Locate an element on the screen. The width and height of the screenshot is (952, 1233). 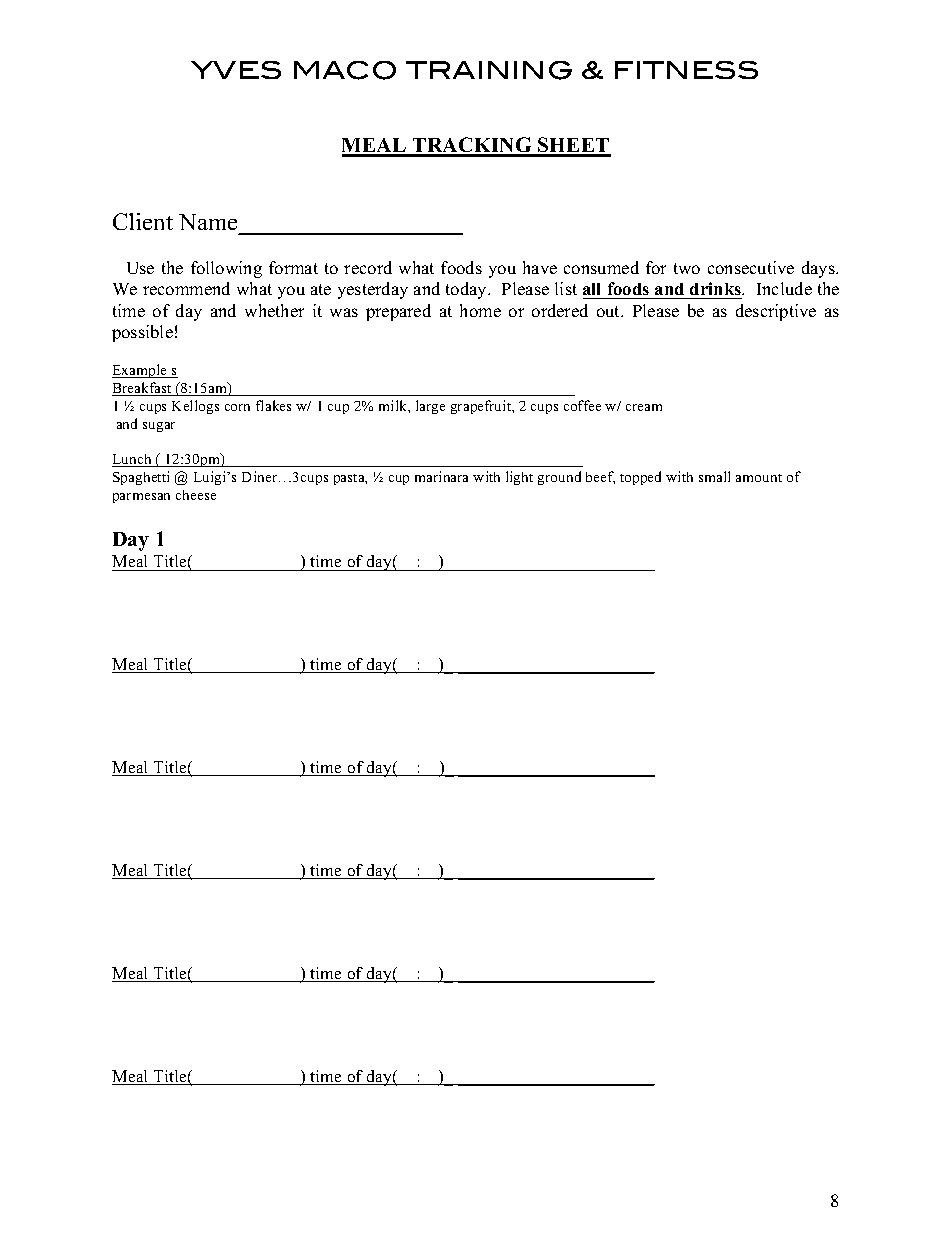
Spaghetti is located at coordinates (141, 478).
